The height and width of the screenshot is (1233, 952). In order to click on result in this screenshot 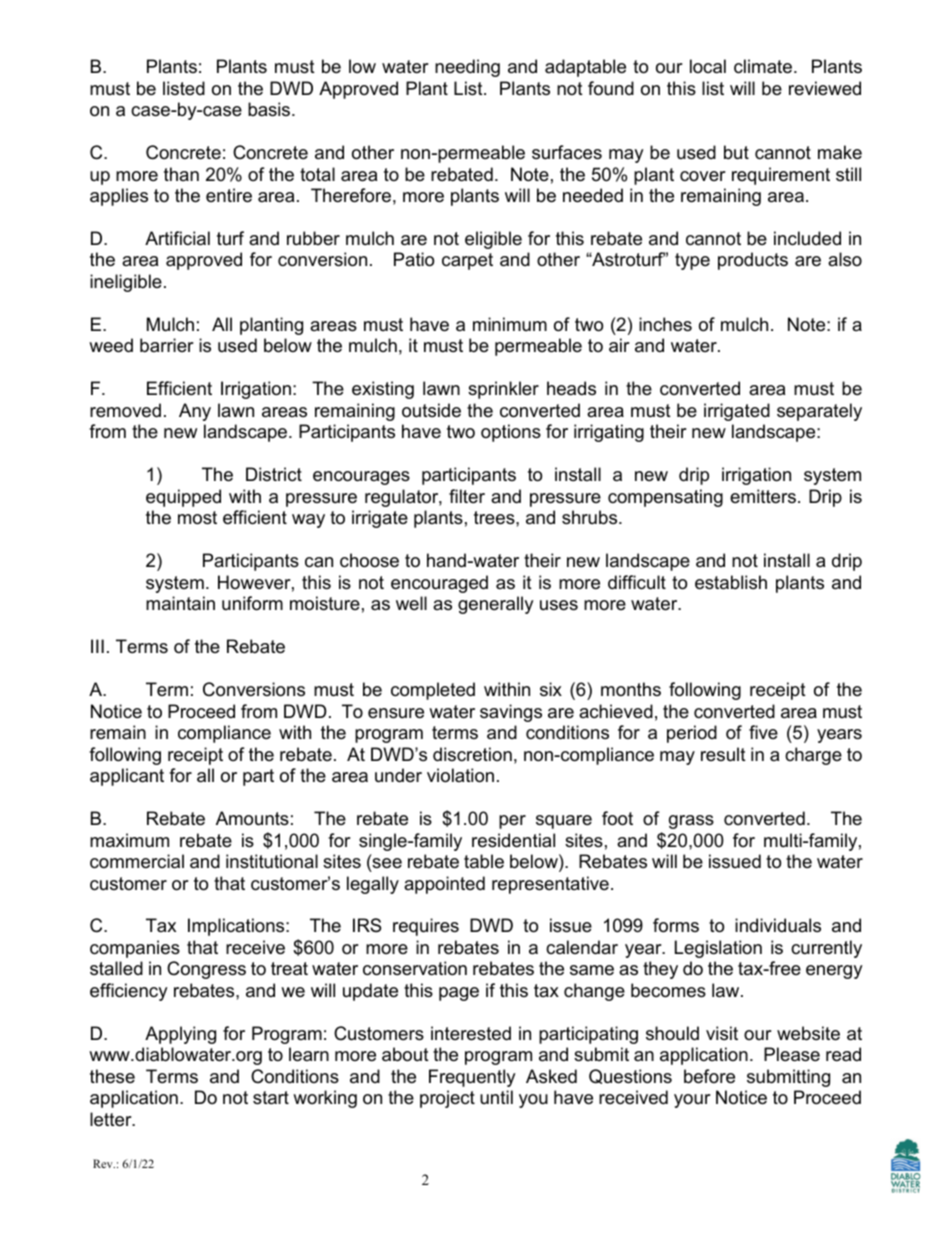, I will do `click(723, 754)`.
